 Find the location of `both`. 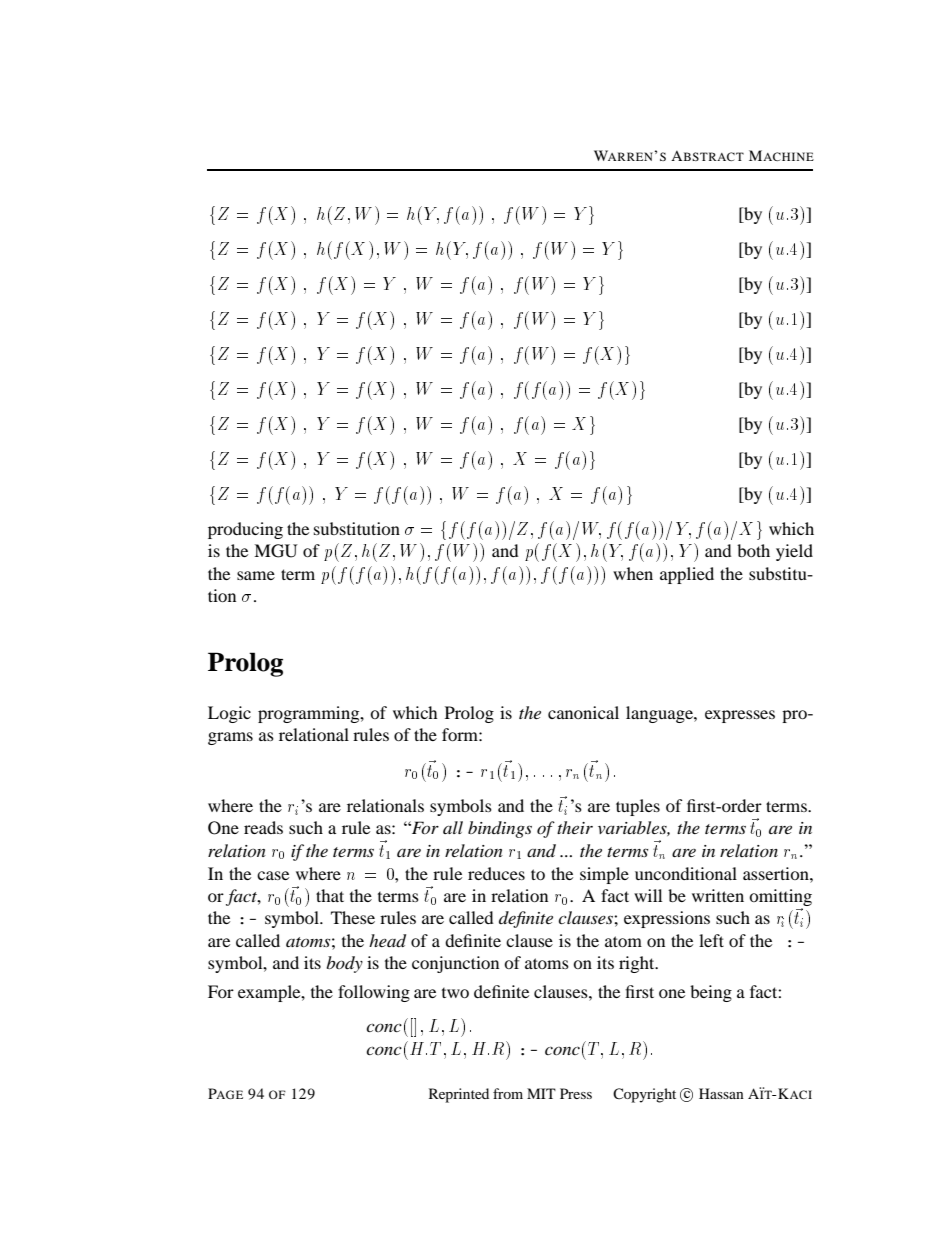

both is located at coordinates (753, 550).
